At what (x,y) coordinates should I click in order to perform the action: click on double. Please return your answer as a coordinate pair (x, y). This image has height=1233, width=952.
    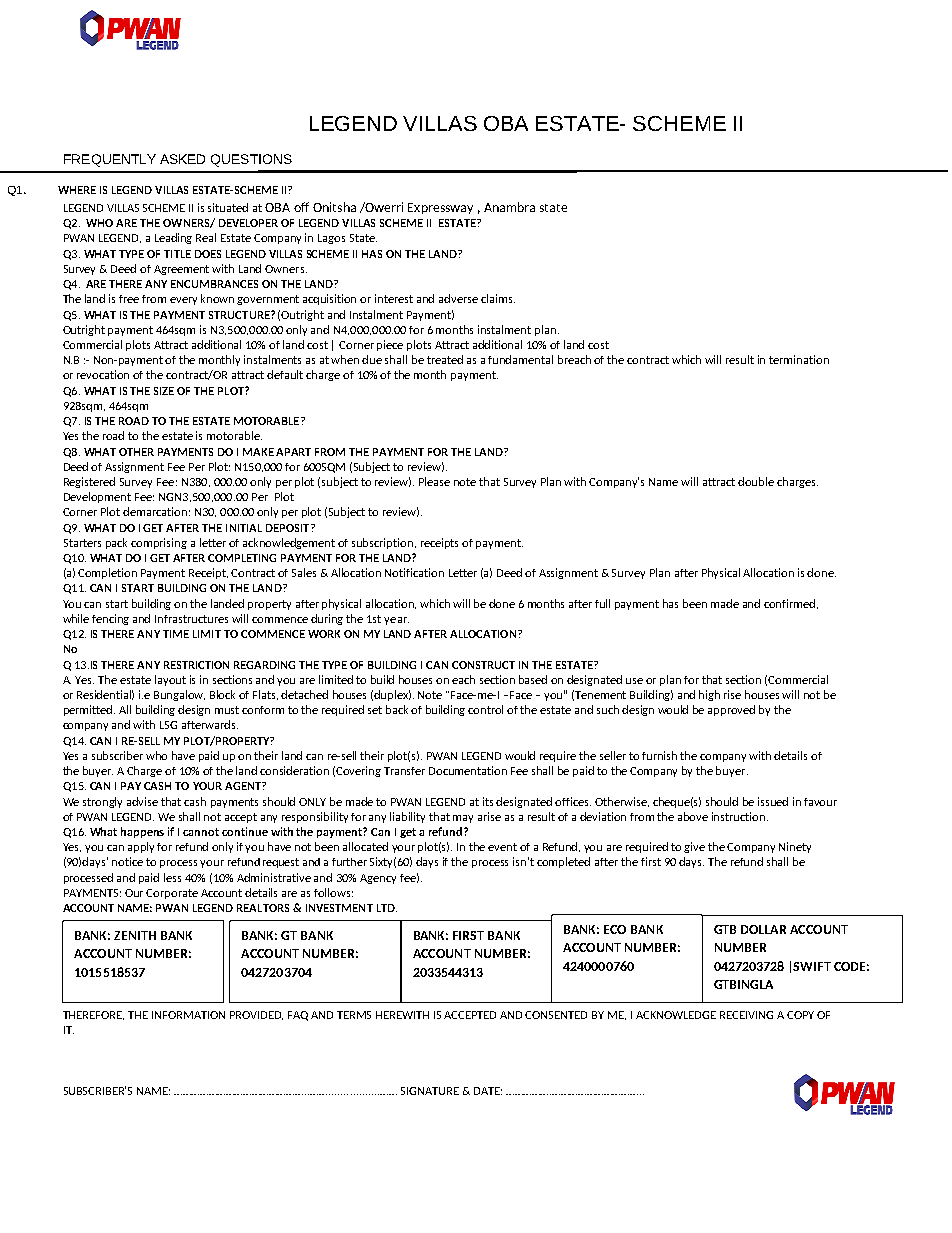
    Looking at the image, I should click on (756, 481).
